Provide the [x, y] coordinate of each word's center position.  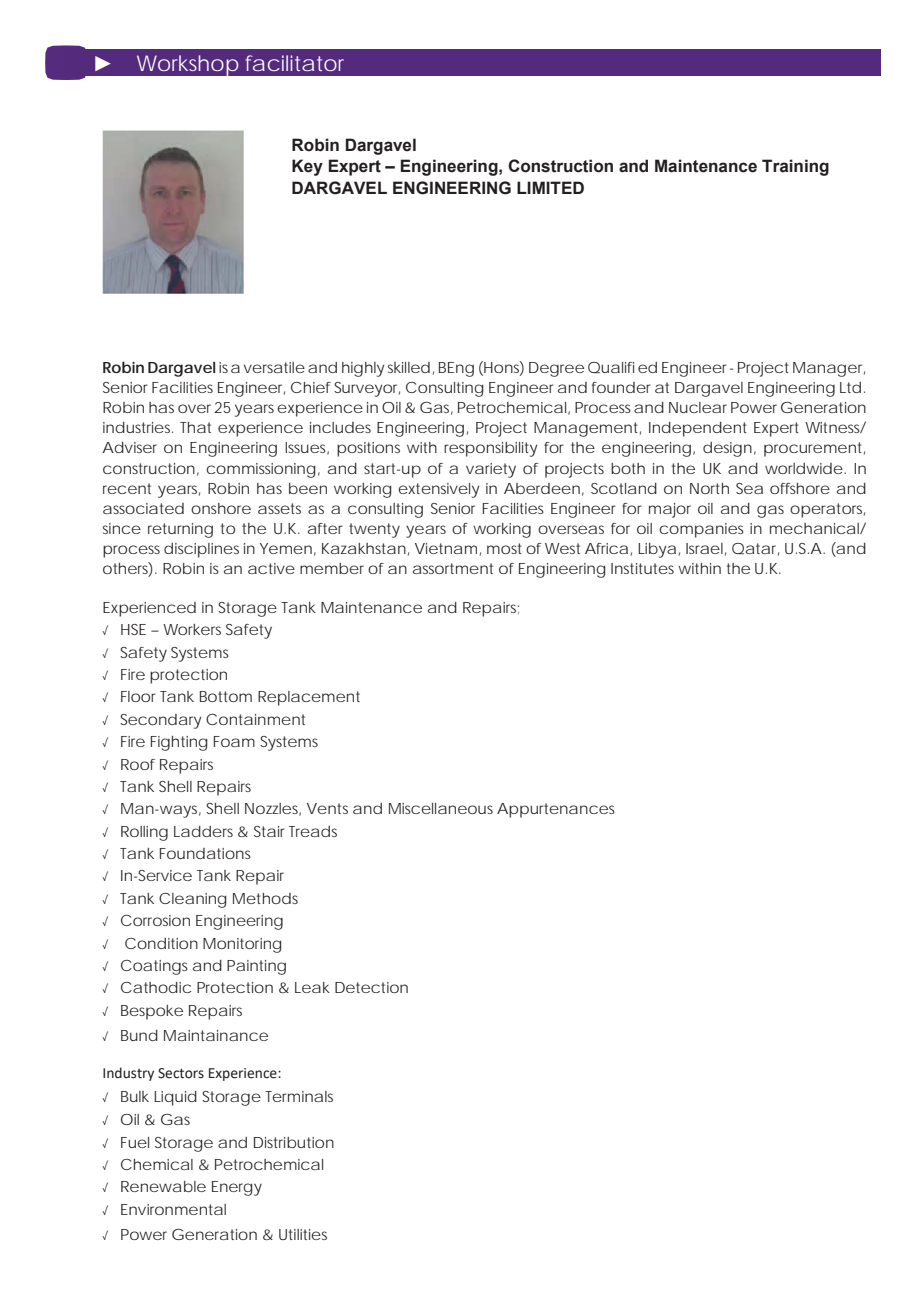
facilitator [294, 63]
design [727, 449]
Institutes [642, 568]
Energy [237, 1188]
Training [795, 167]
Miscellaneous [441, 808]
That [195, 427]
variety [491, 470]
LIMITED [550, 187]
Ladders [203, 831]
